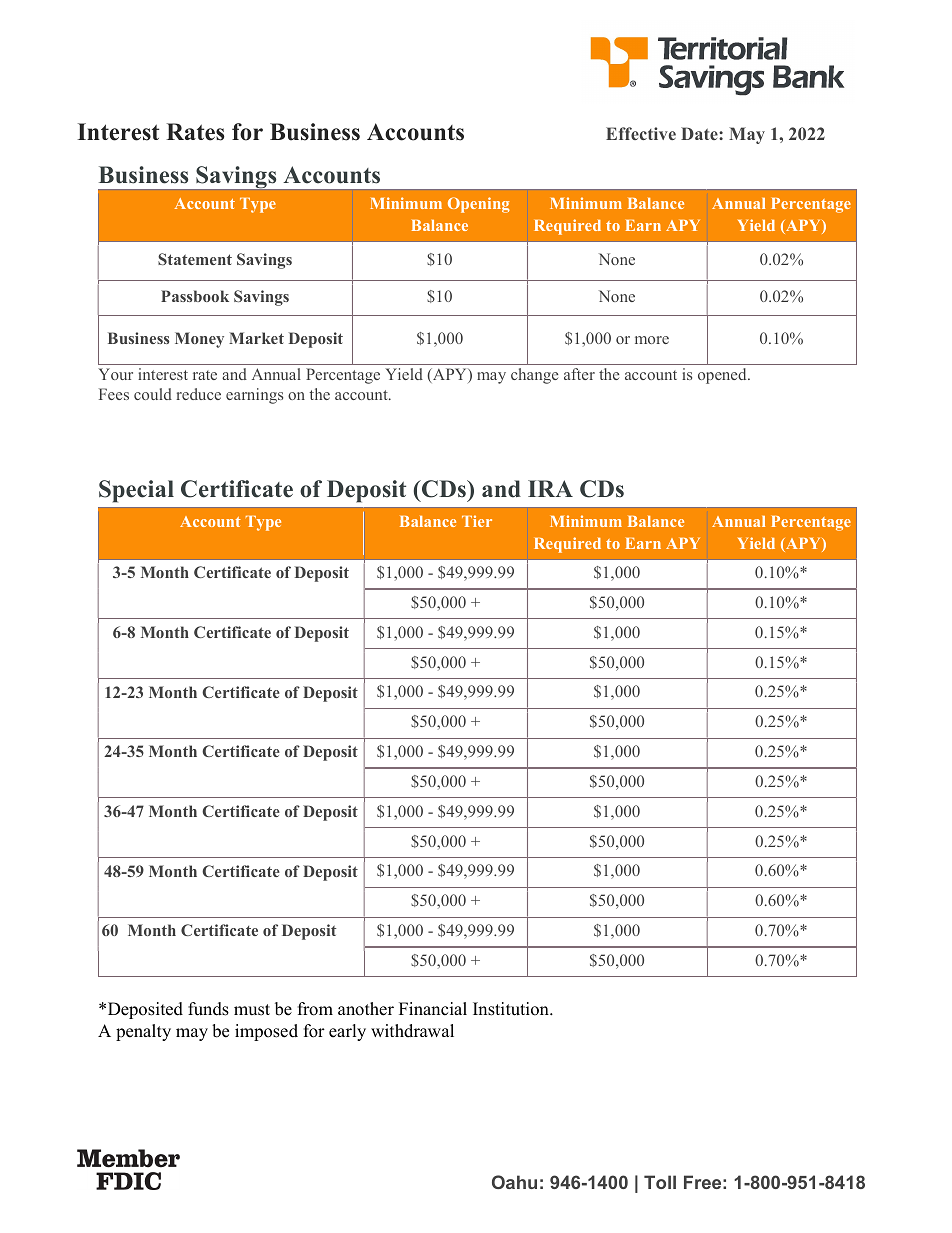 The height and width of the screenshot is (1233, 952). What do you see at coordinates (534, 376) in the screenshot?
I see `change` at bounding box center [534, 376].
